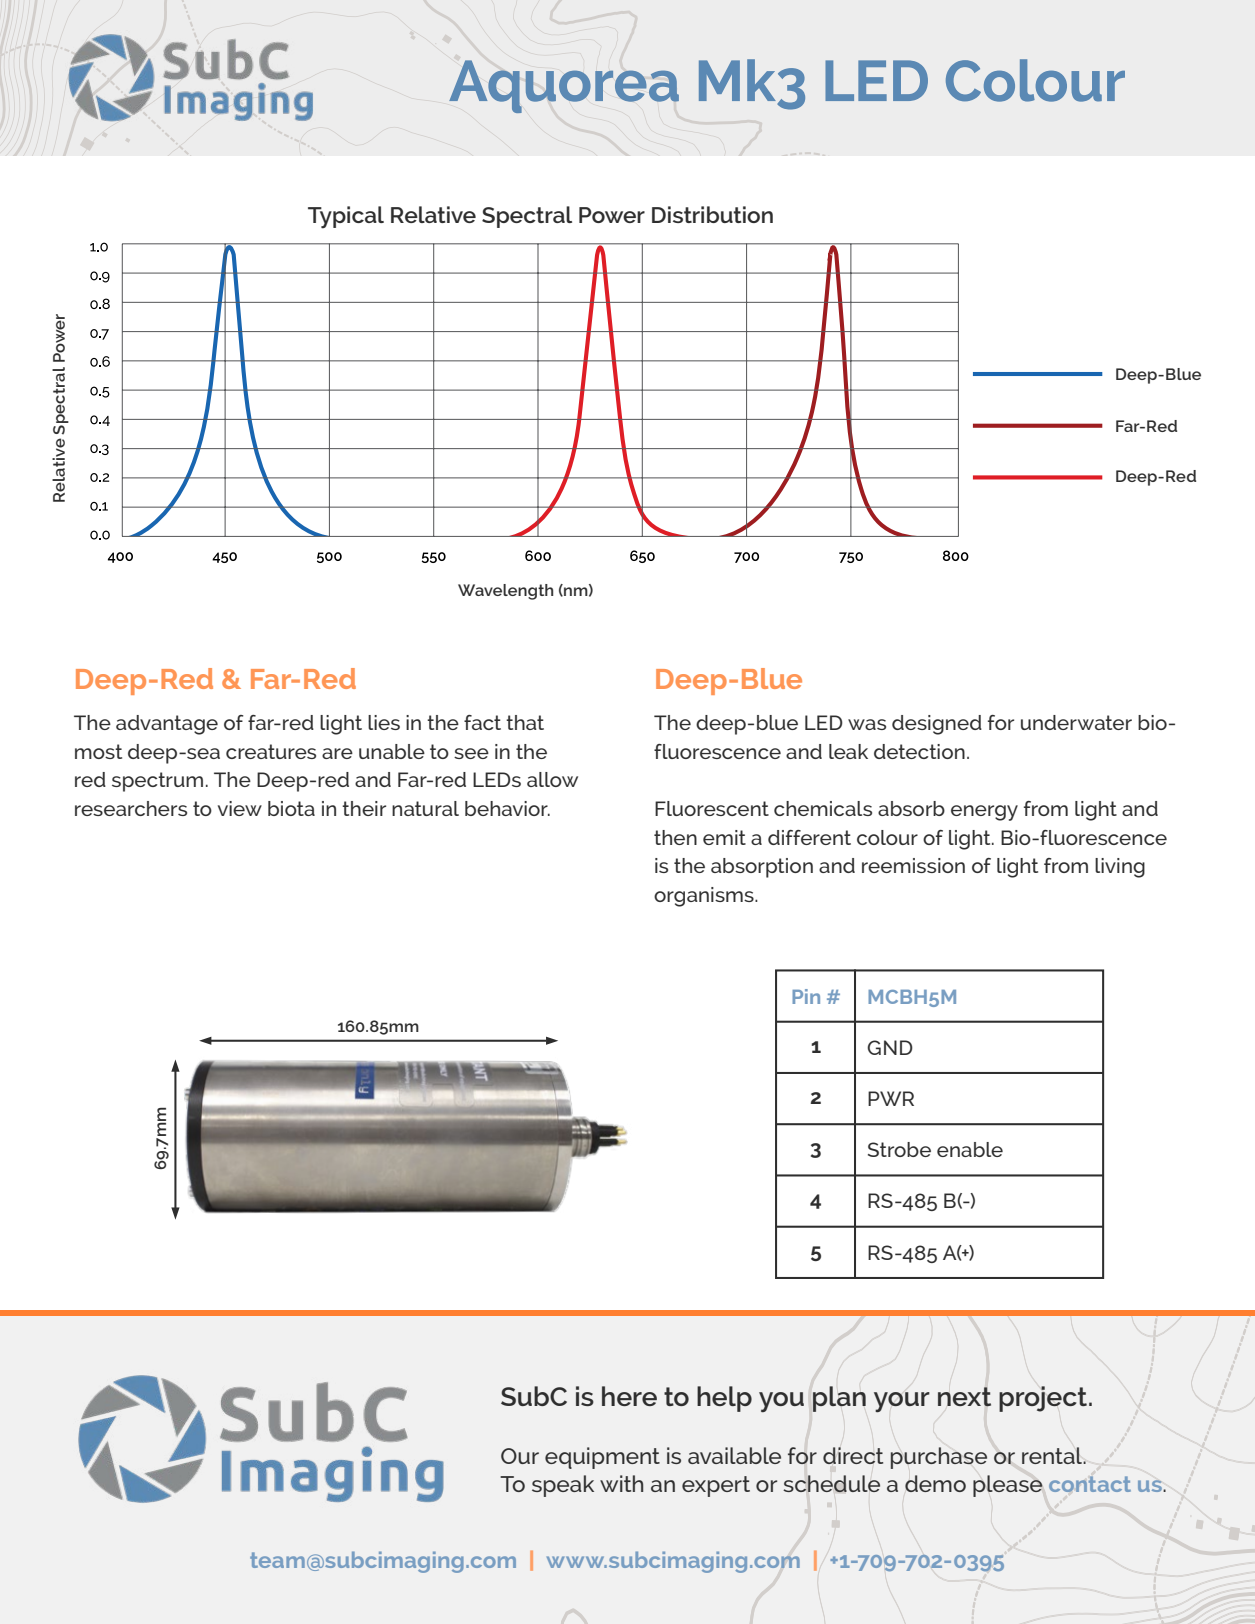 The image size is (1255, 1624). I want to click on then, so click(675, 837).
